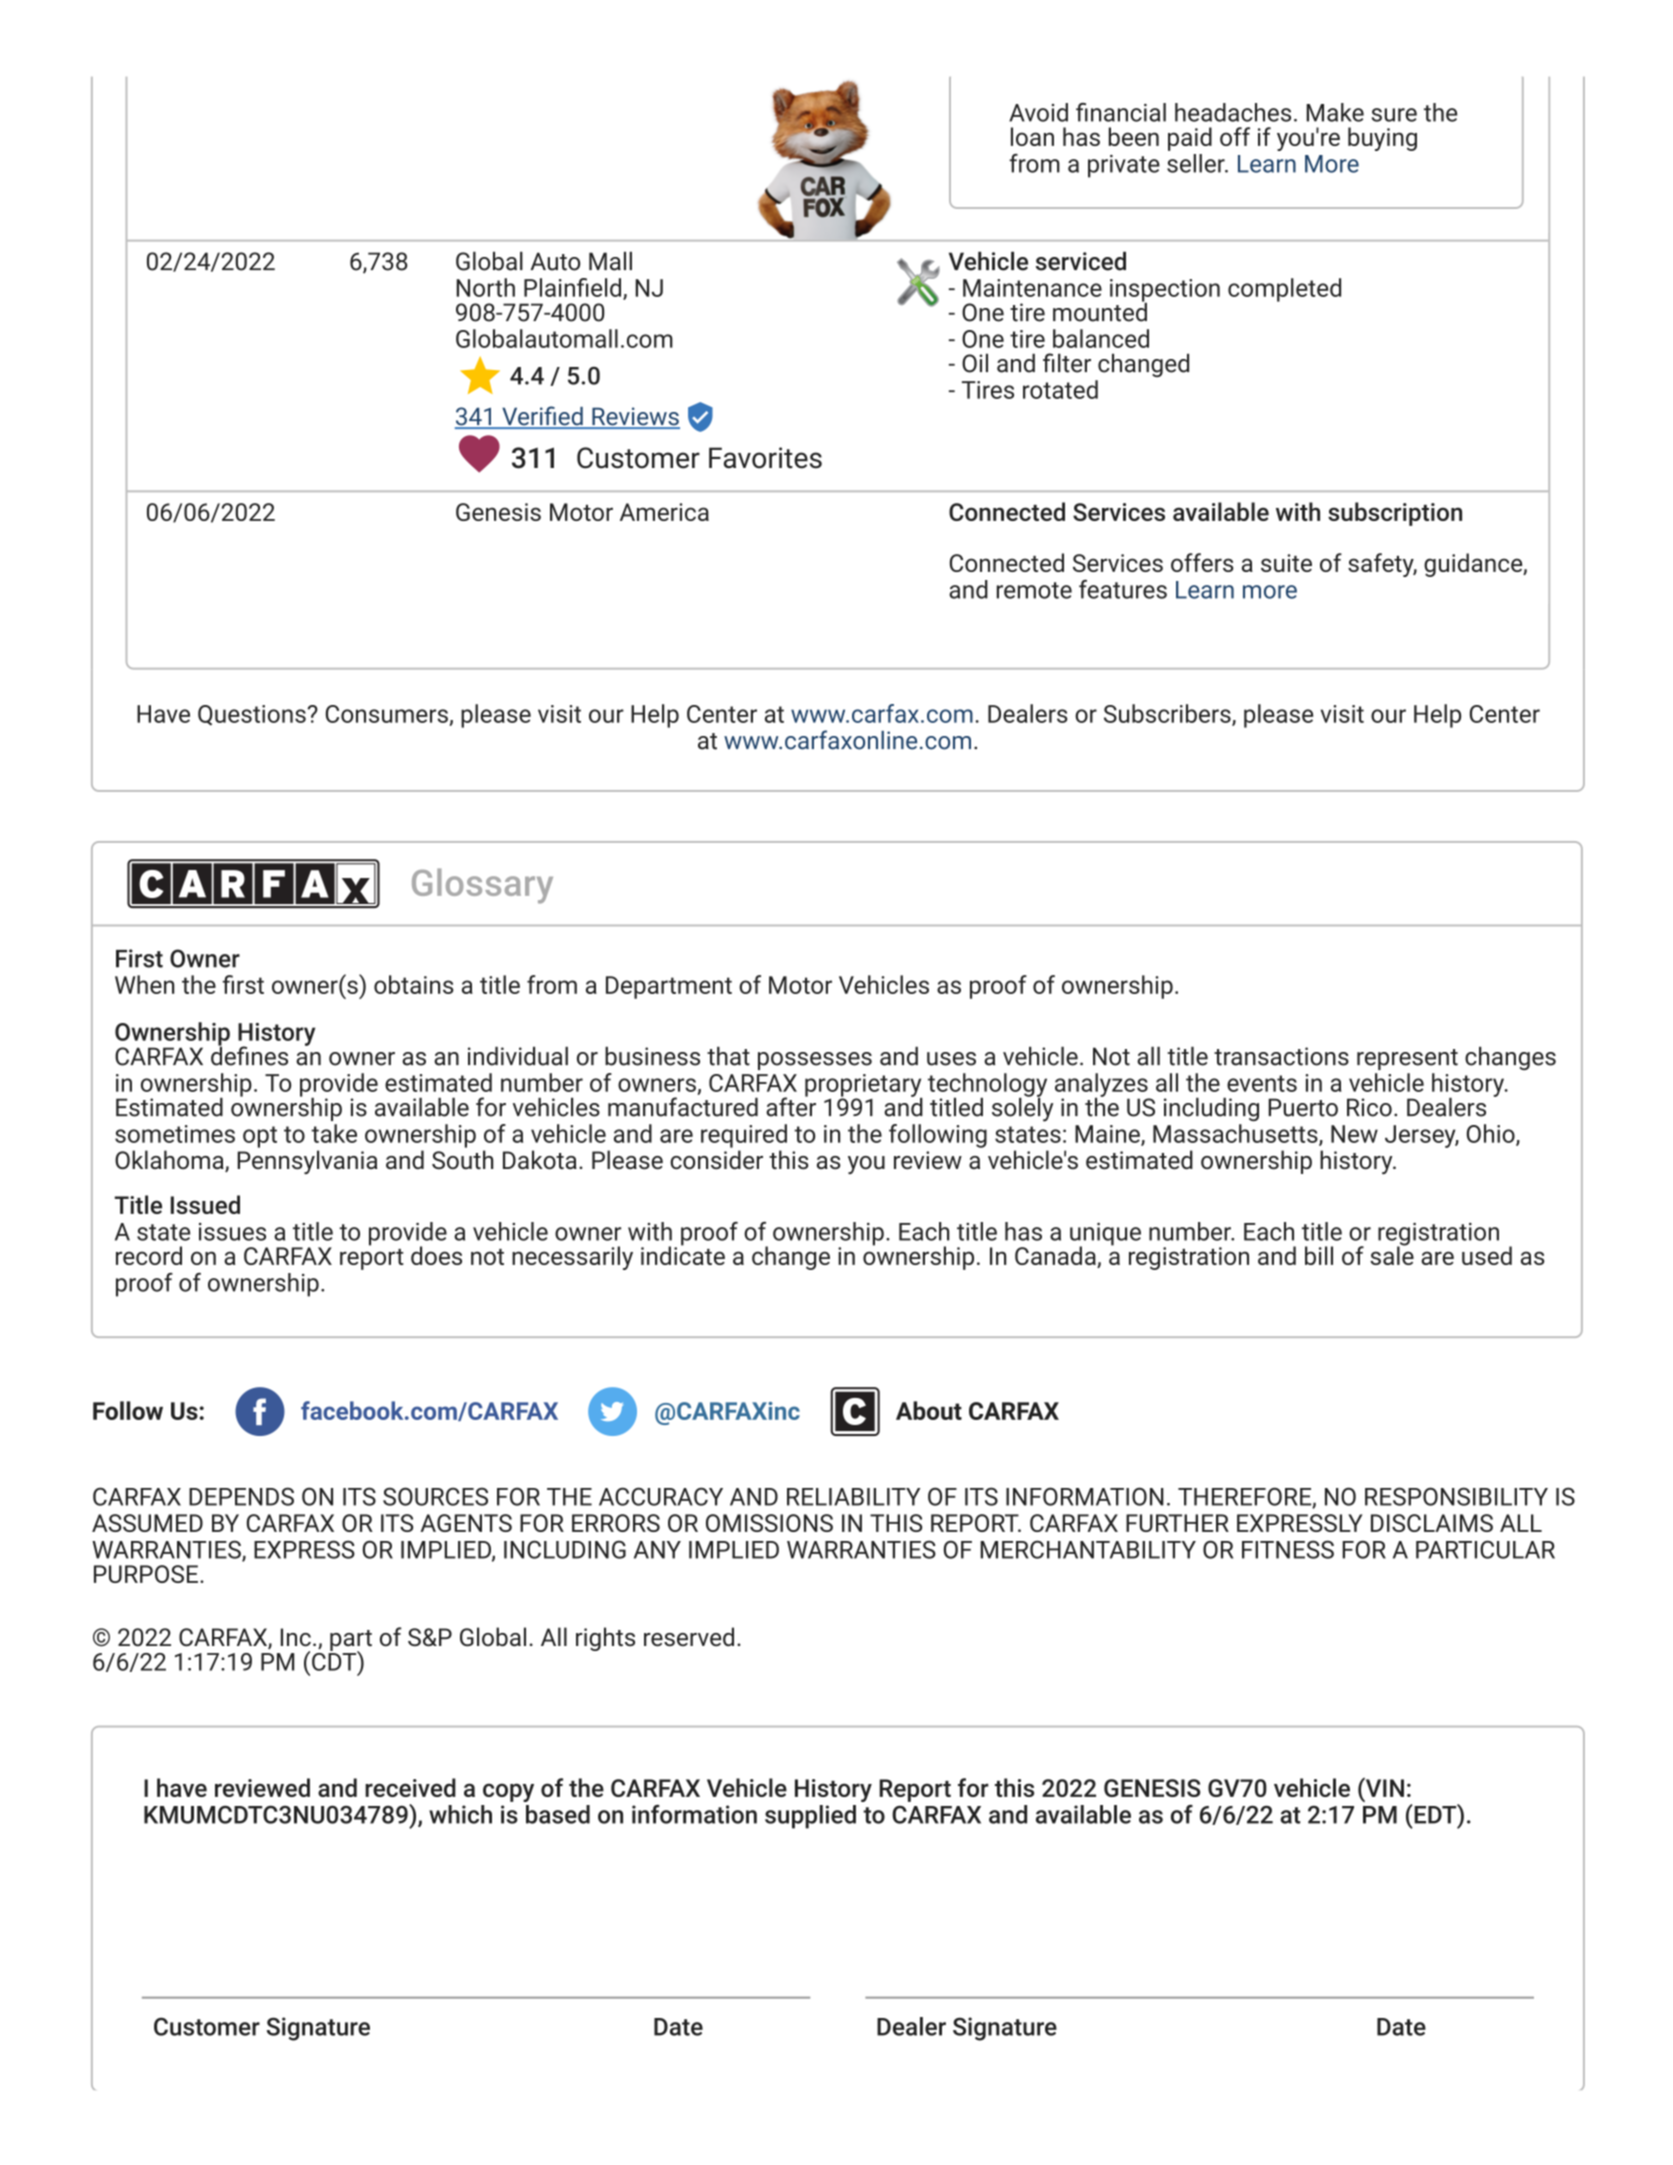 This document has width=1673, height=2165. Describe the element at coordinates (414, 984) in the document. I see `obtains` at that location.
